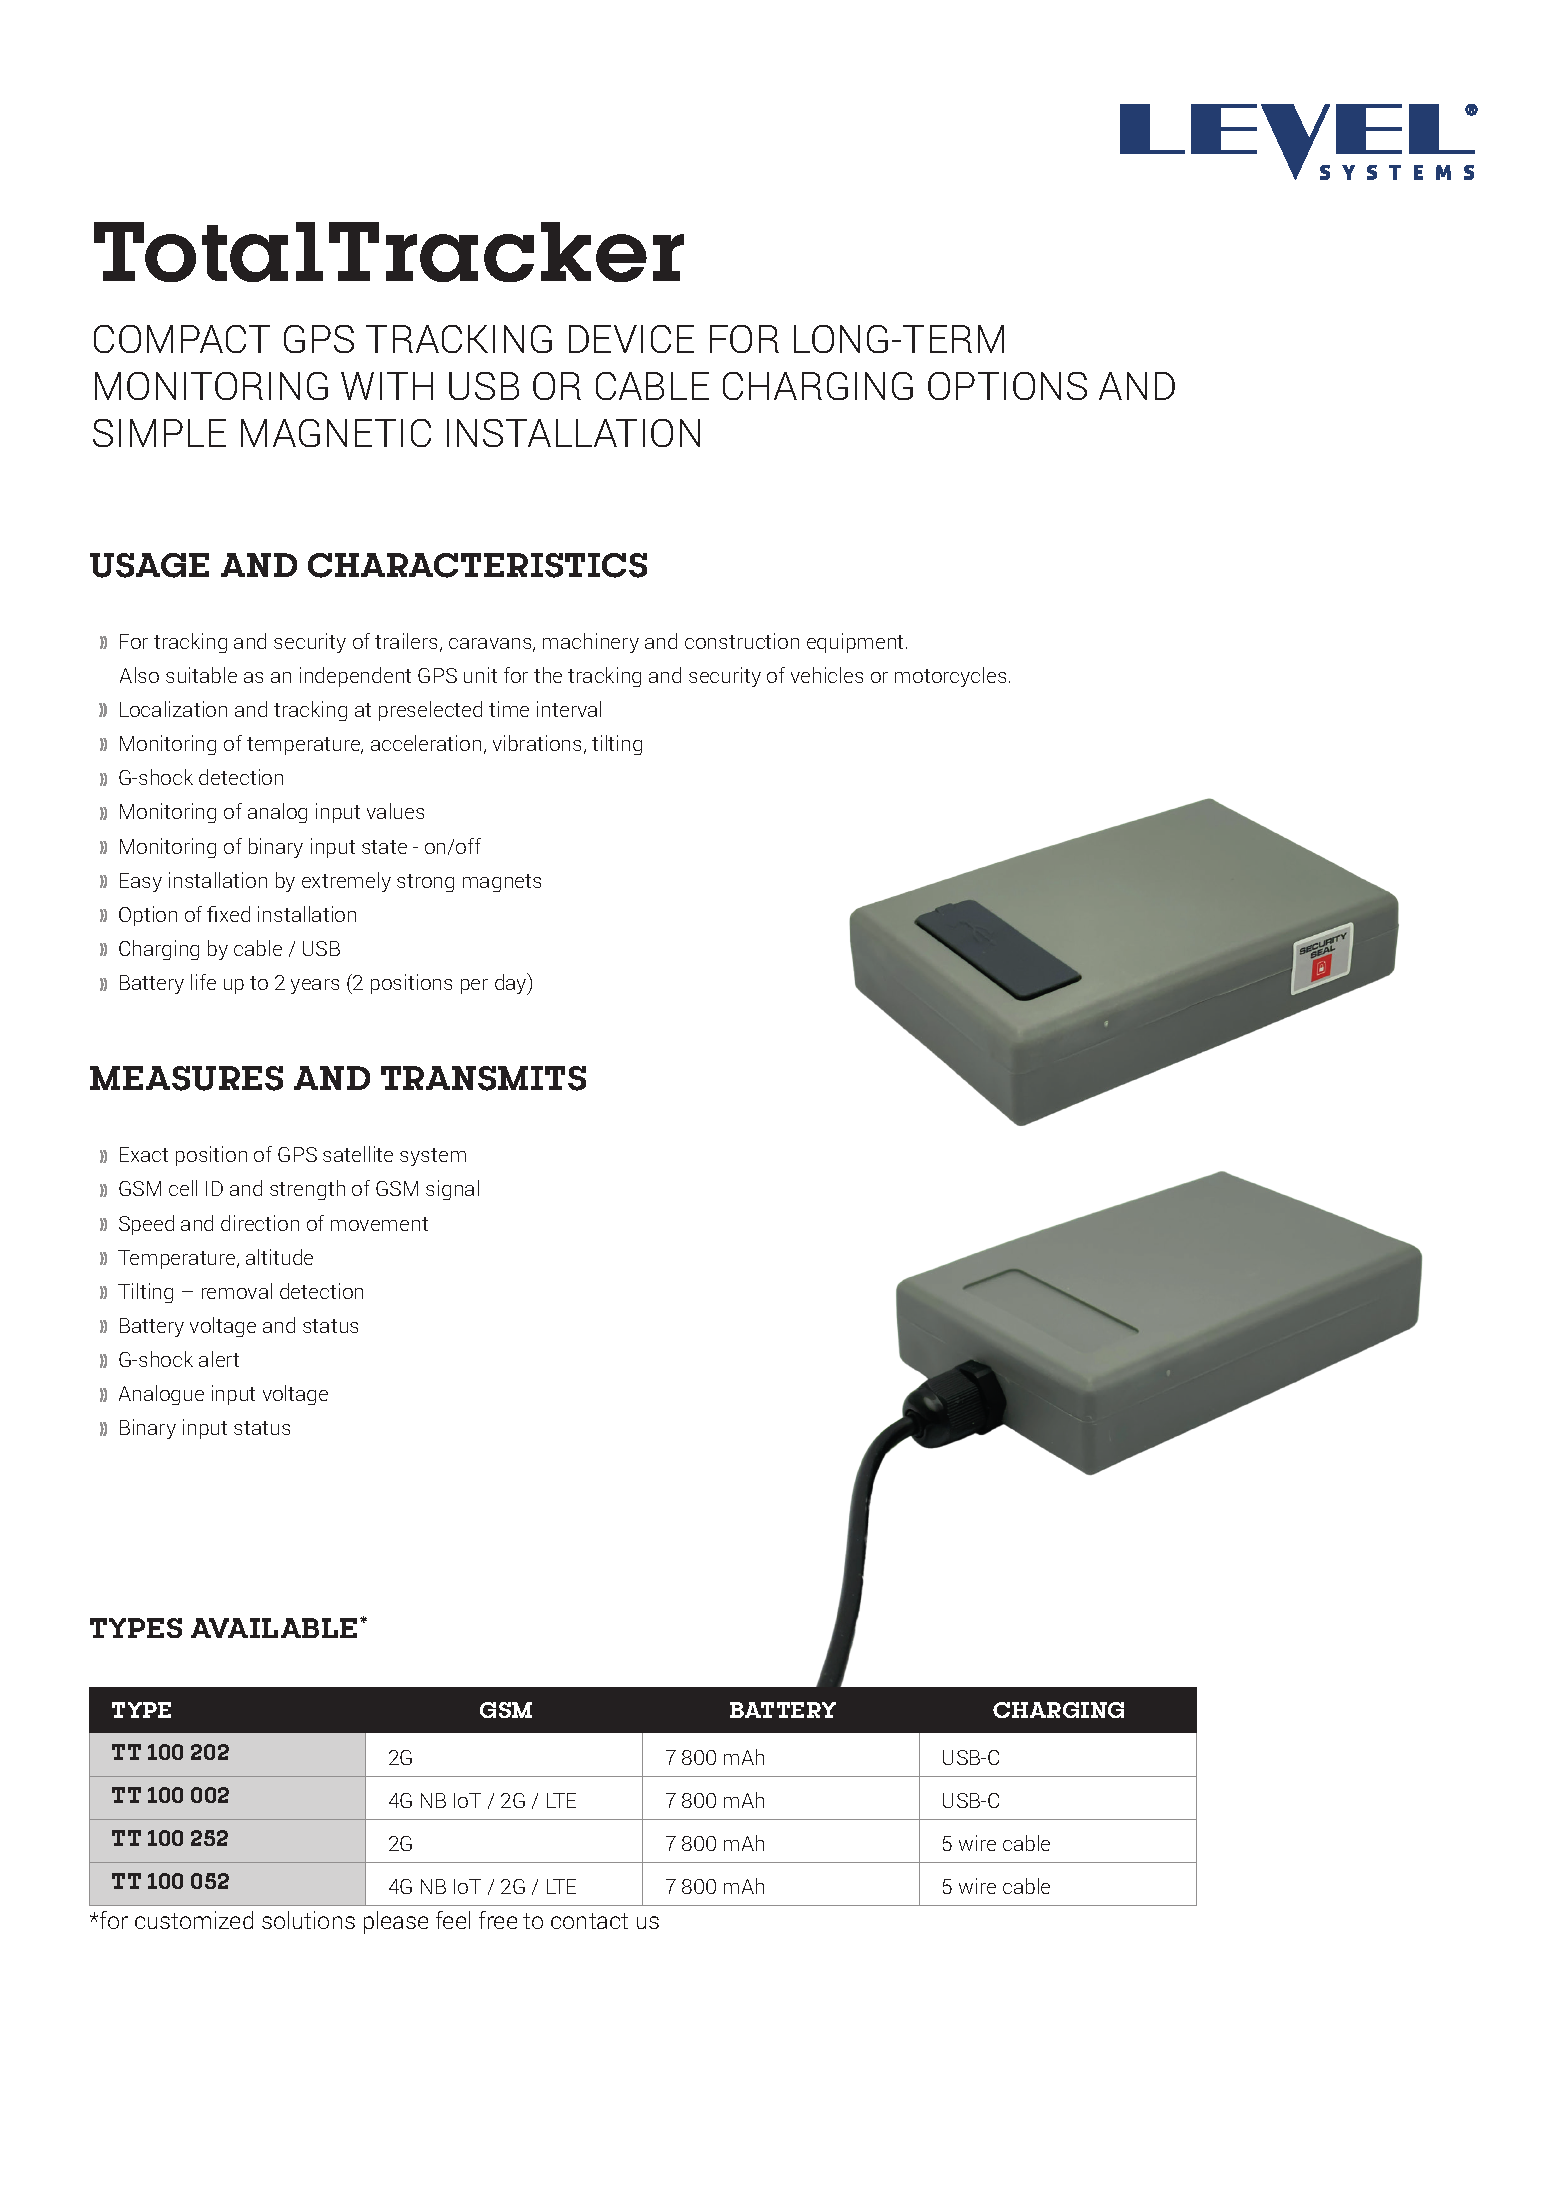  I want to click on DEVICE, so click(631, 339).
